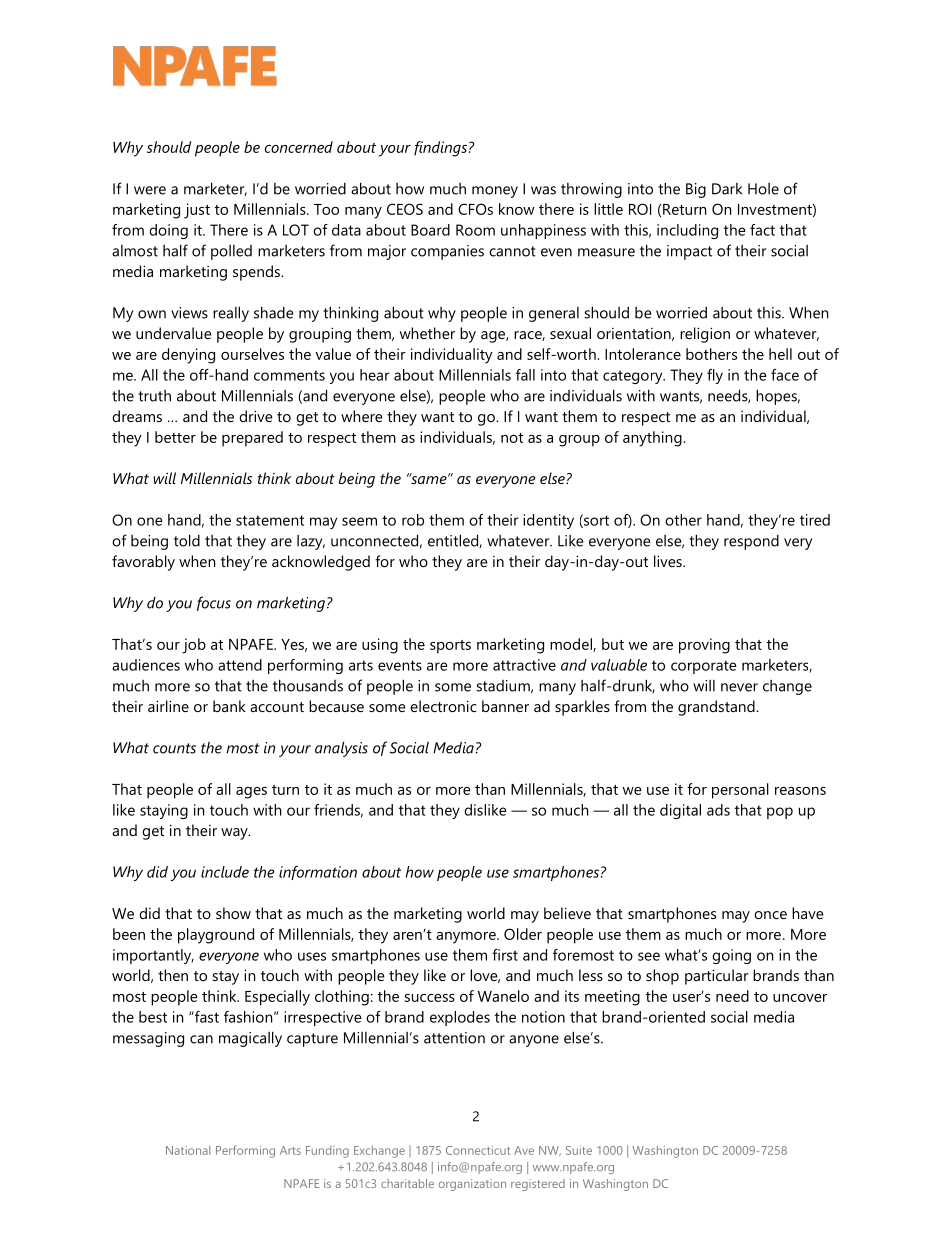 The width and height of the screenshot is (952, 1233). I want to click on personal, so click(740, 791).
